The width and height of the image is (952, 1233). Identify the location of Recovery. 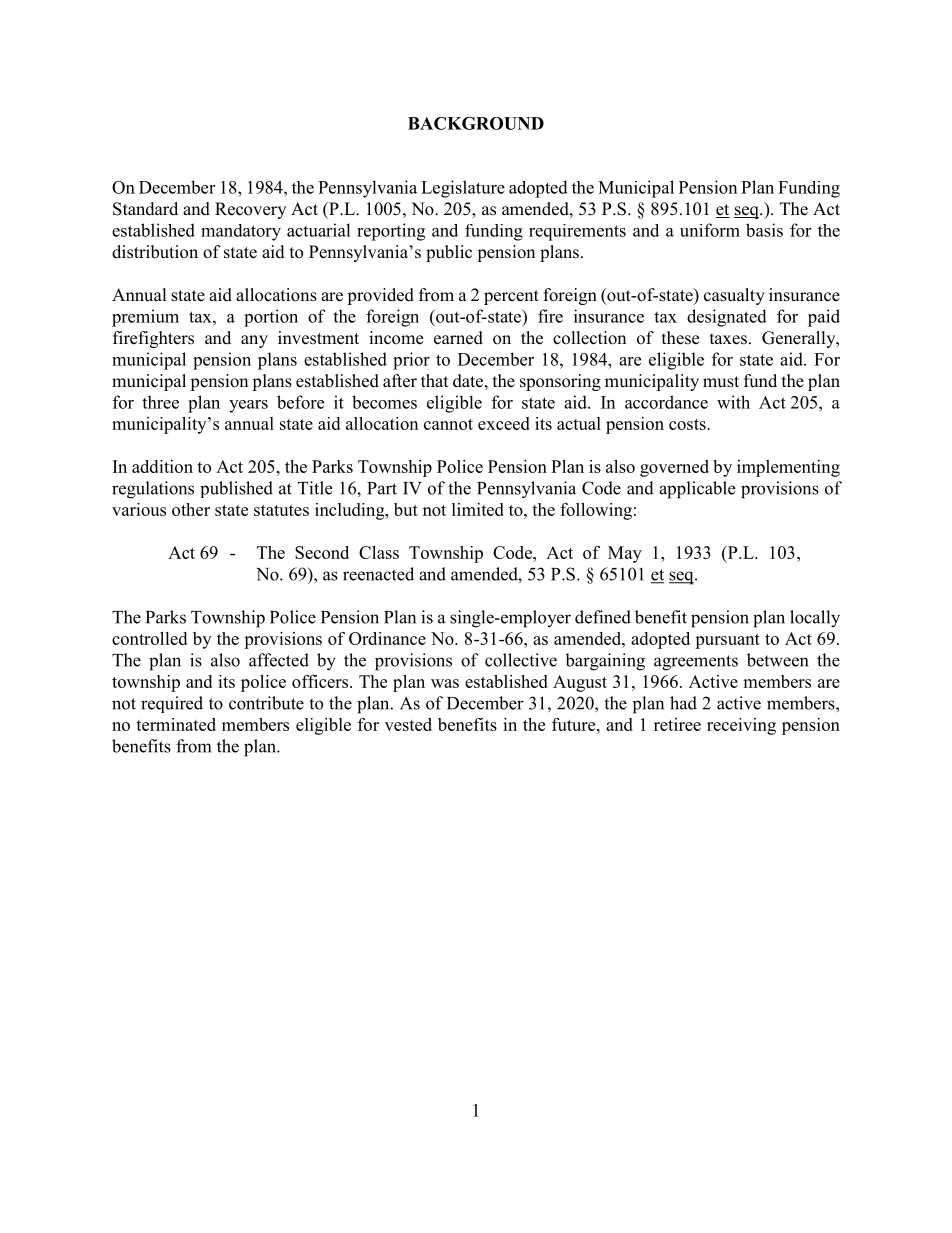
(250, 210).
